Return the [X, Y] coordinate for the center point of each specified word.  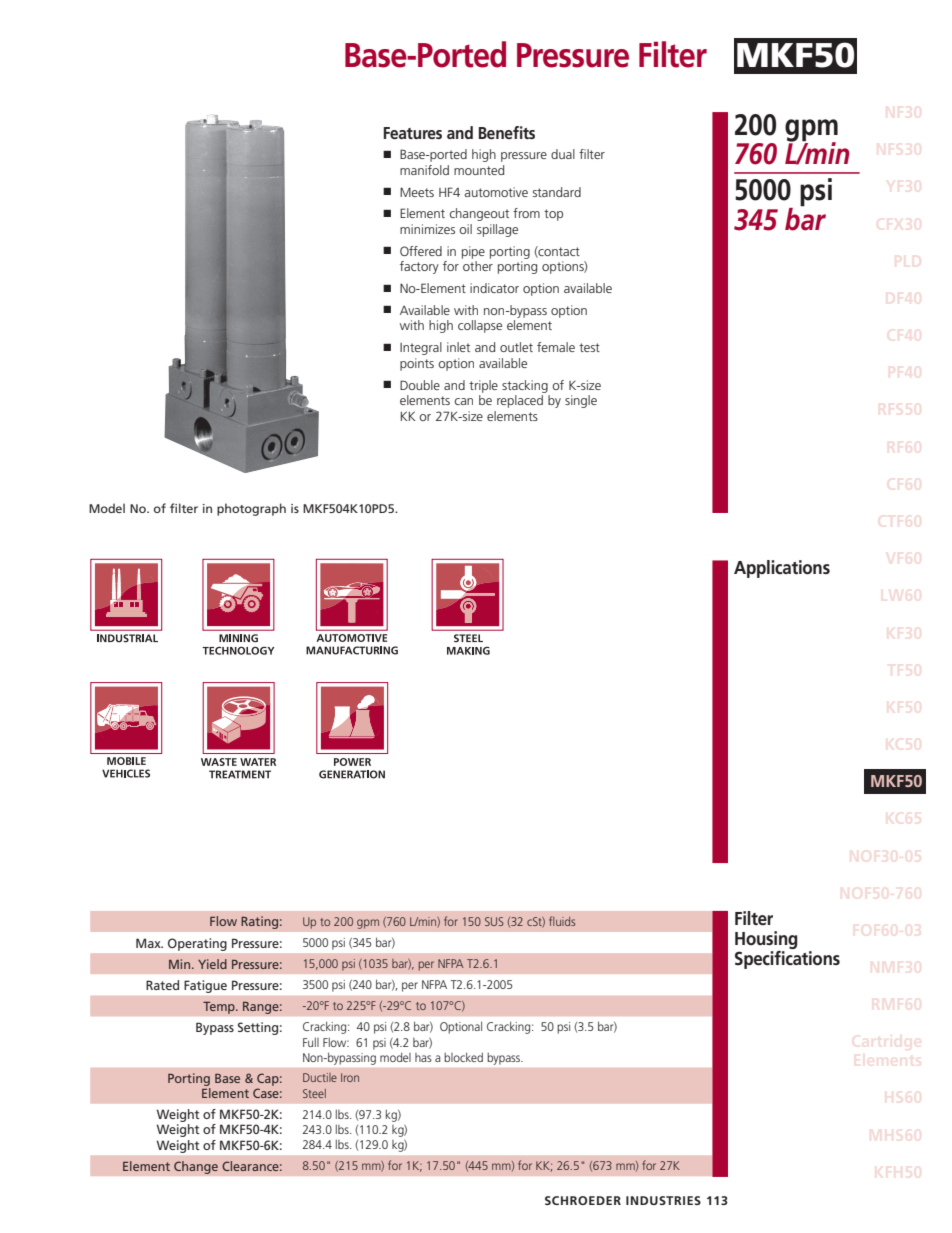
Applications [782, 569]
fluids [562, 921]
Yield [212, 964]
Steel [314, 1093]
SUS [494, 921]
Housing [766, 941]
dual [563, 154]
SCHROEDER [583, 1200]
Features [413, 133]
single [581, 401]
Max [149, 943]
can [463, 401]
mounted [479, 170]
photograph [251, 509]
